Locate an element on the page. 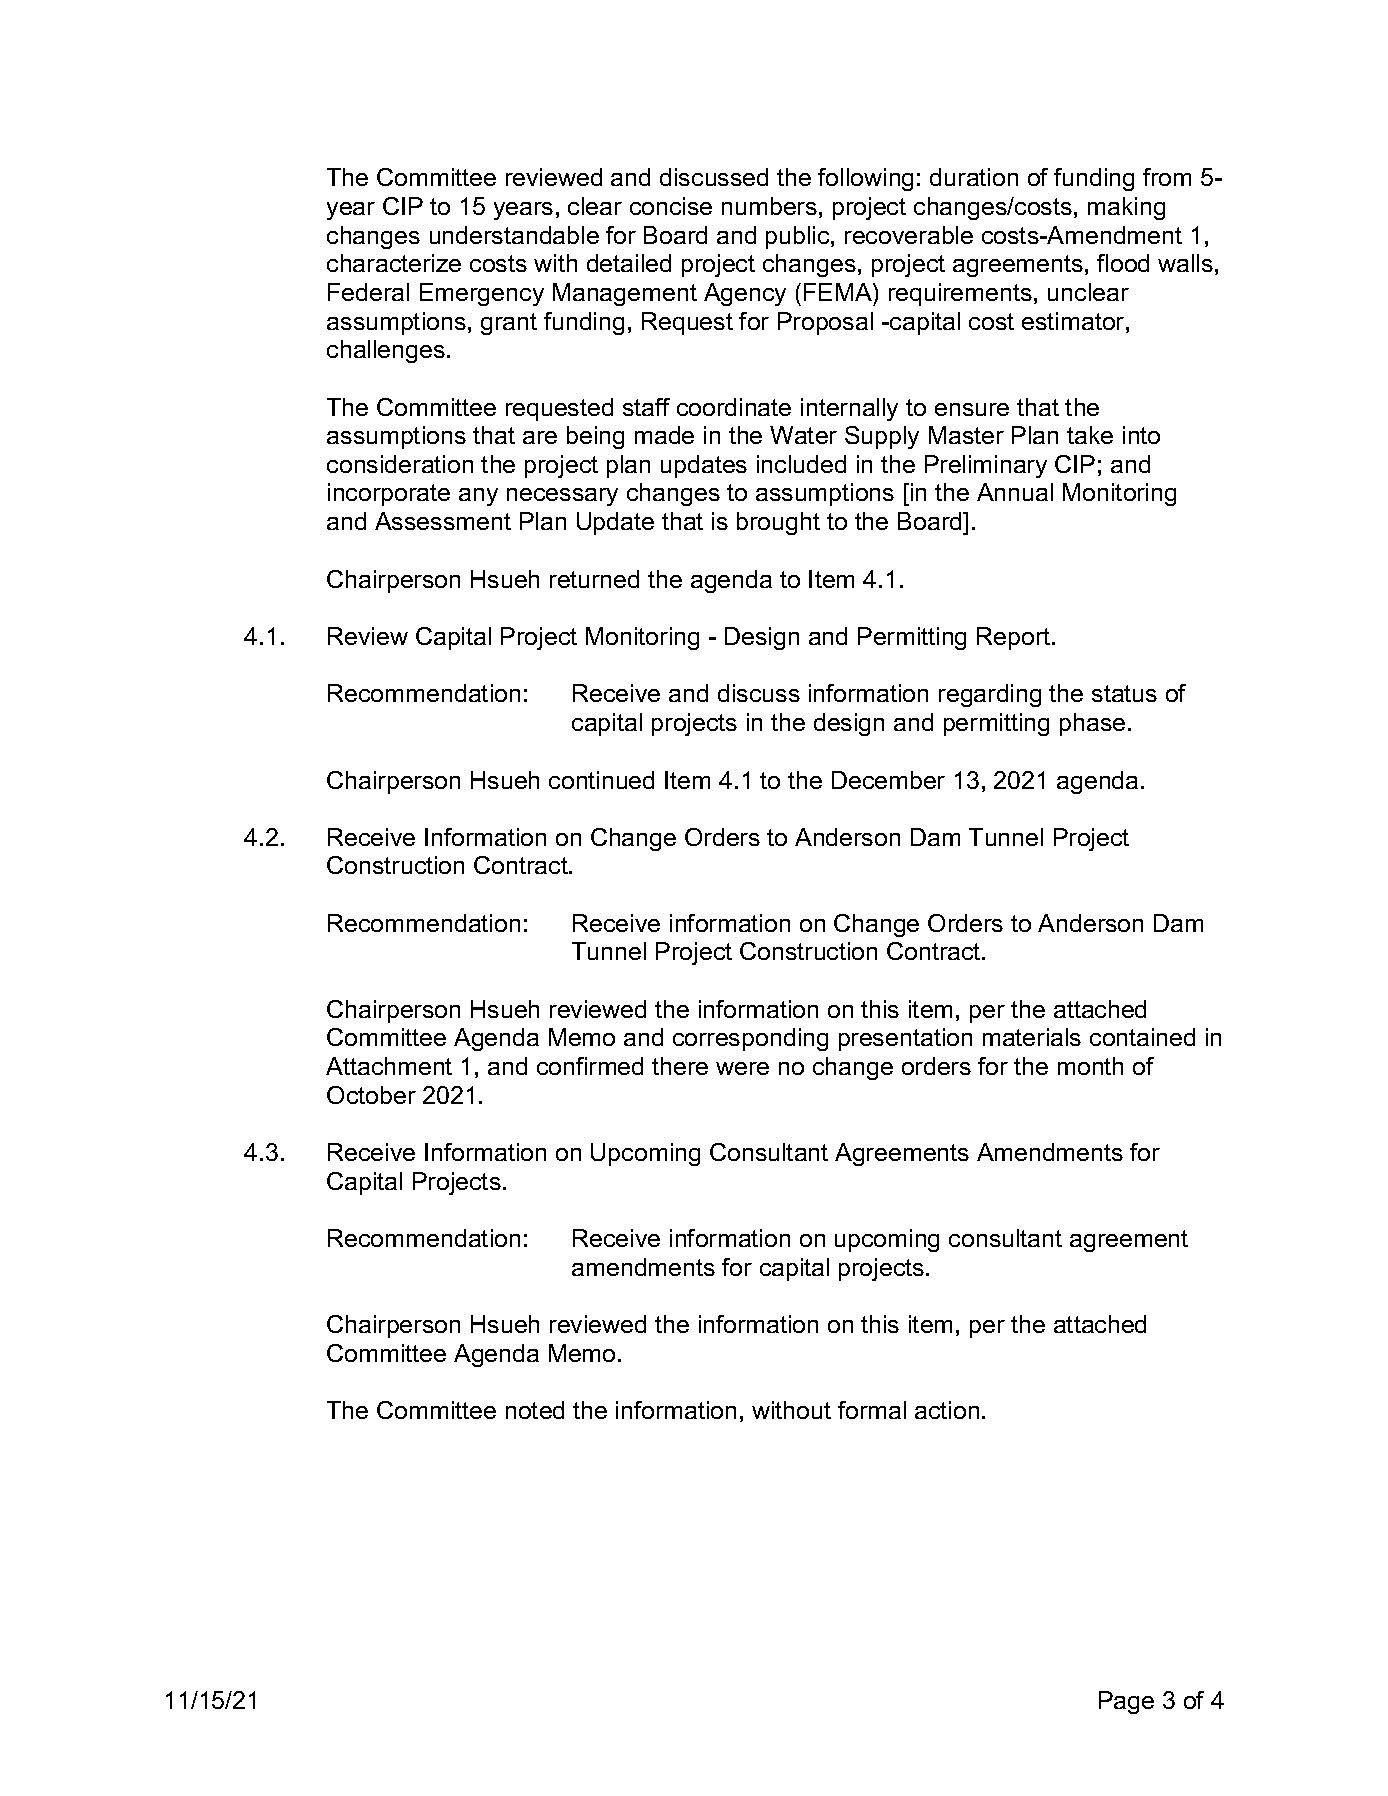 This image has width=1388, height=1796. formal is located at coordinates (872, 1410).
